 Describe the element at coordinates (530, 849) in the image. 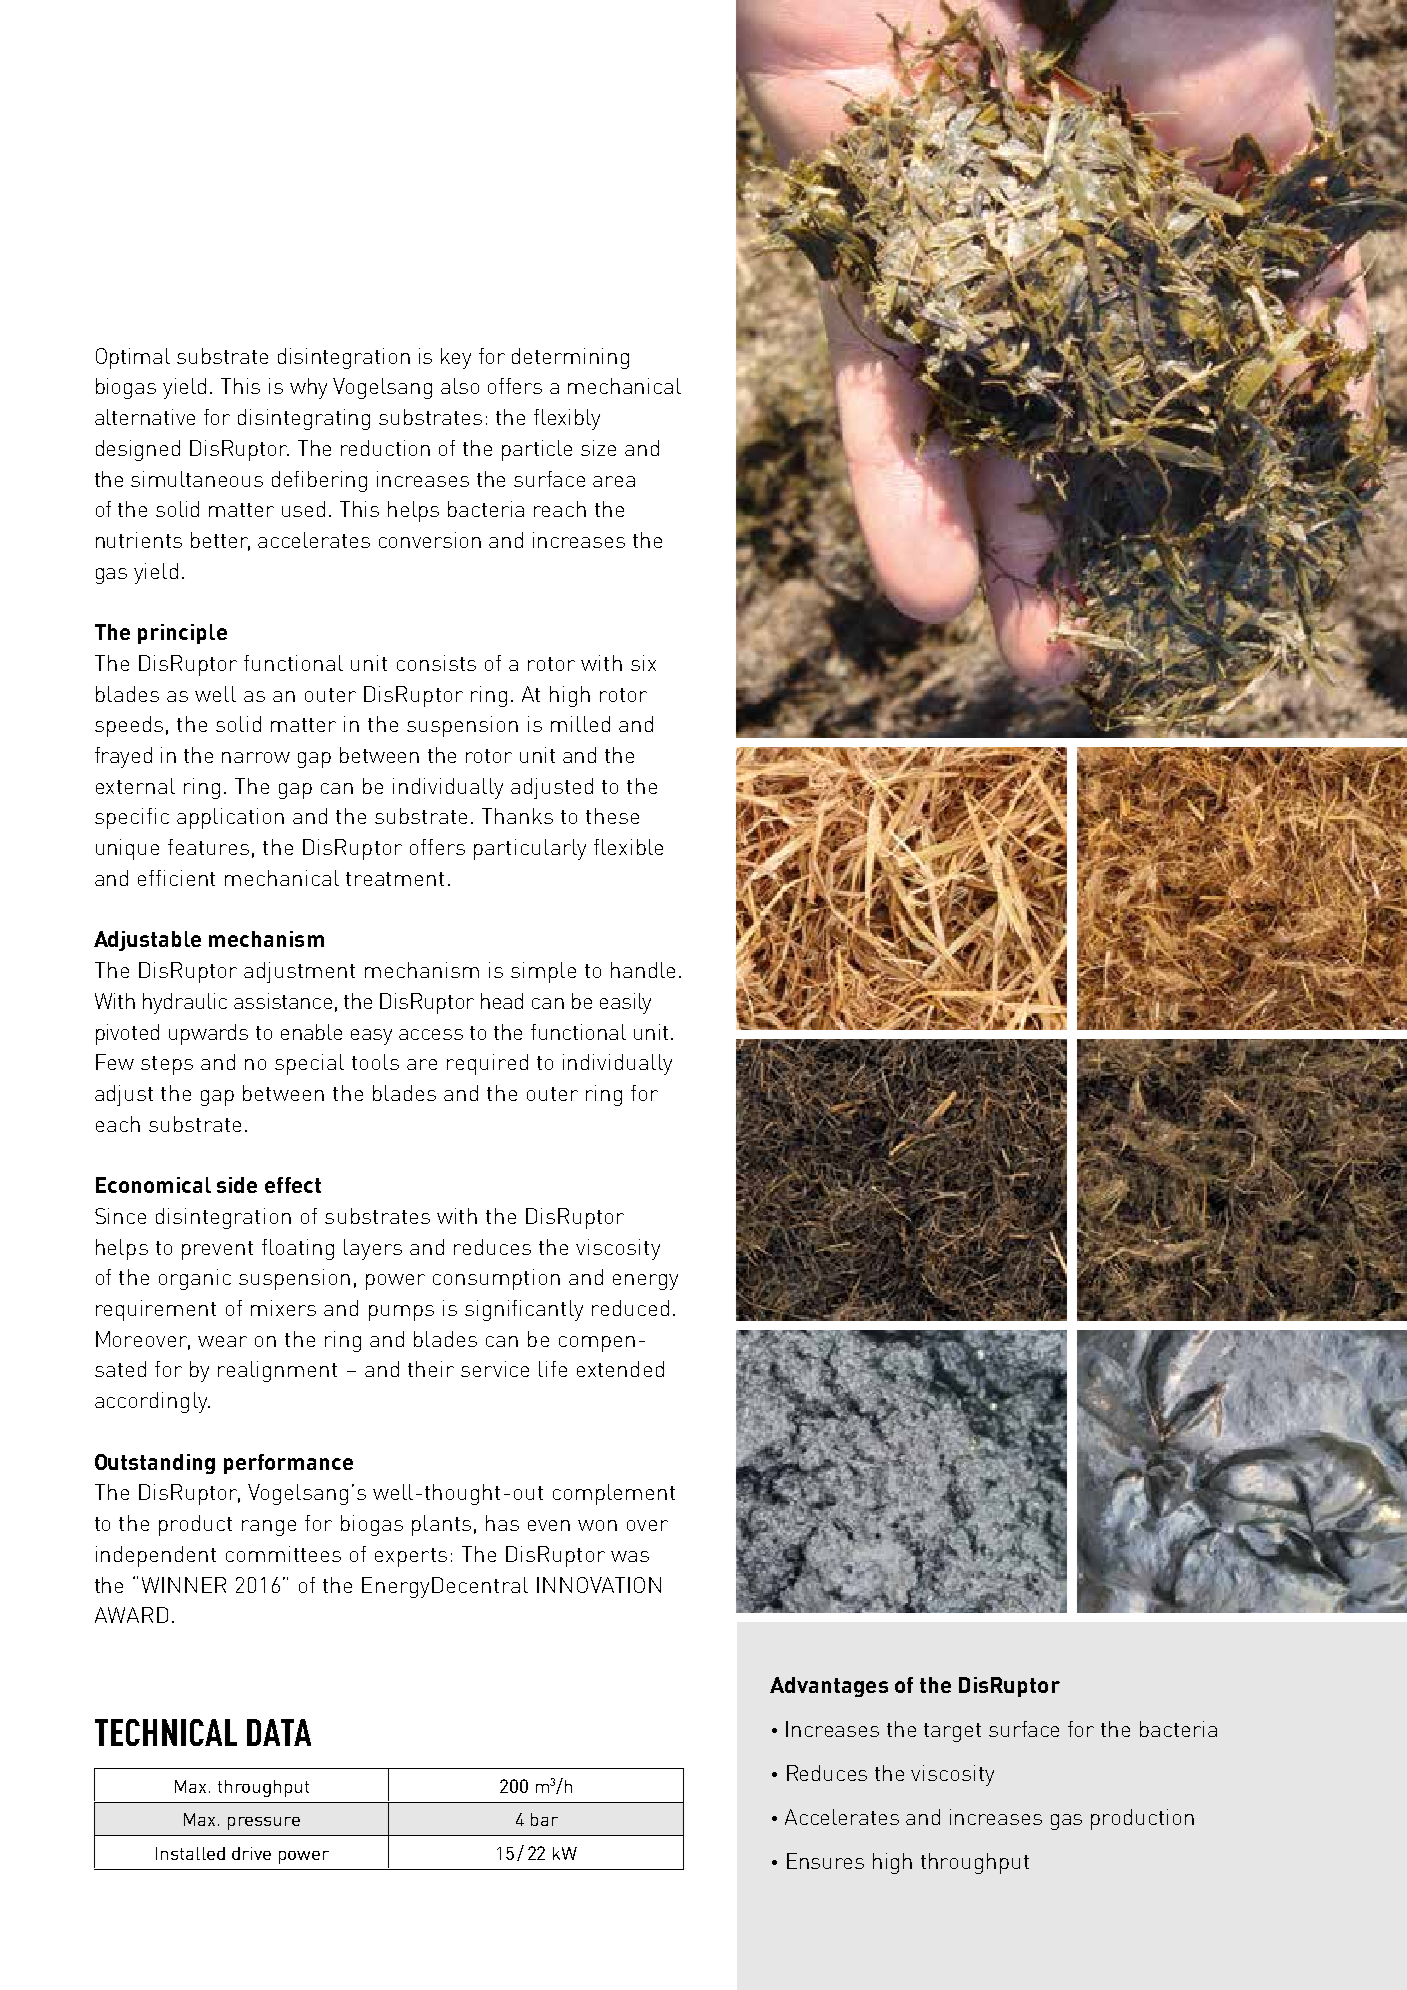

I see `particularly` at that location.
